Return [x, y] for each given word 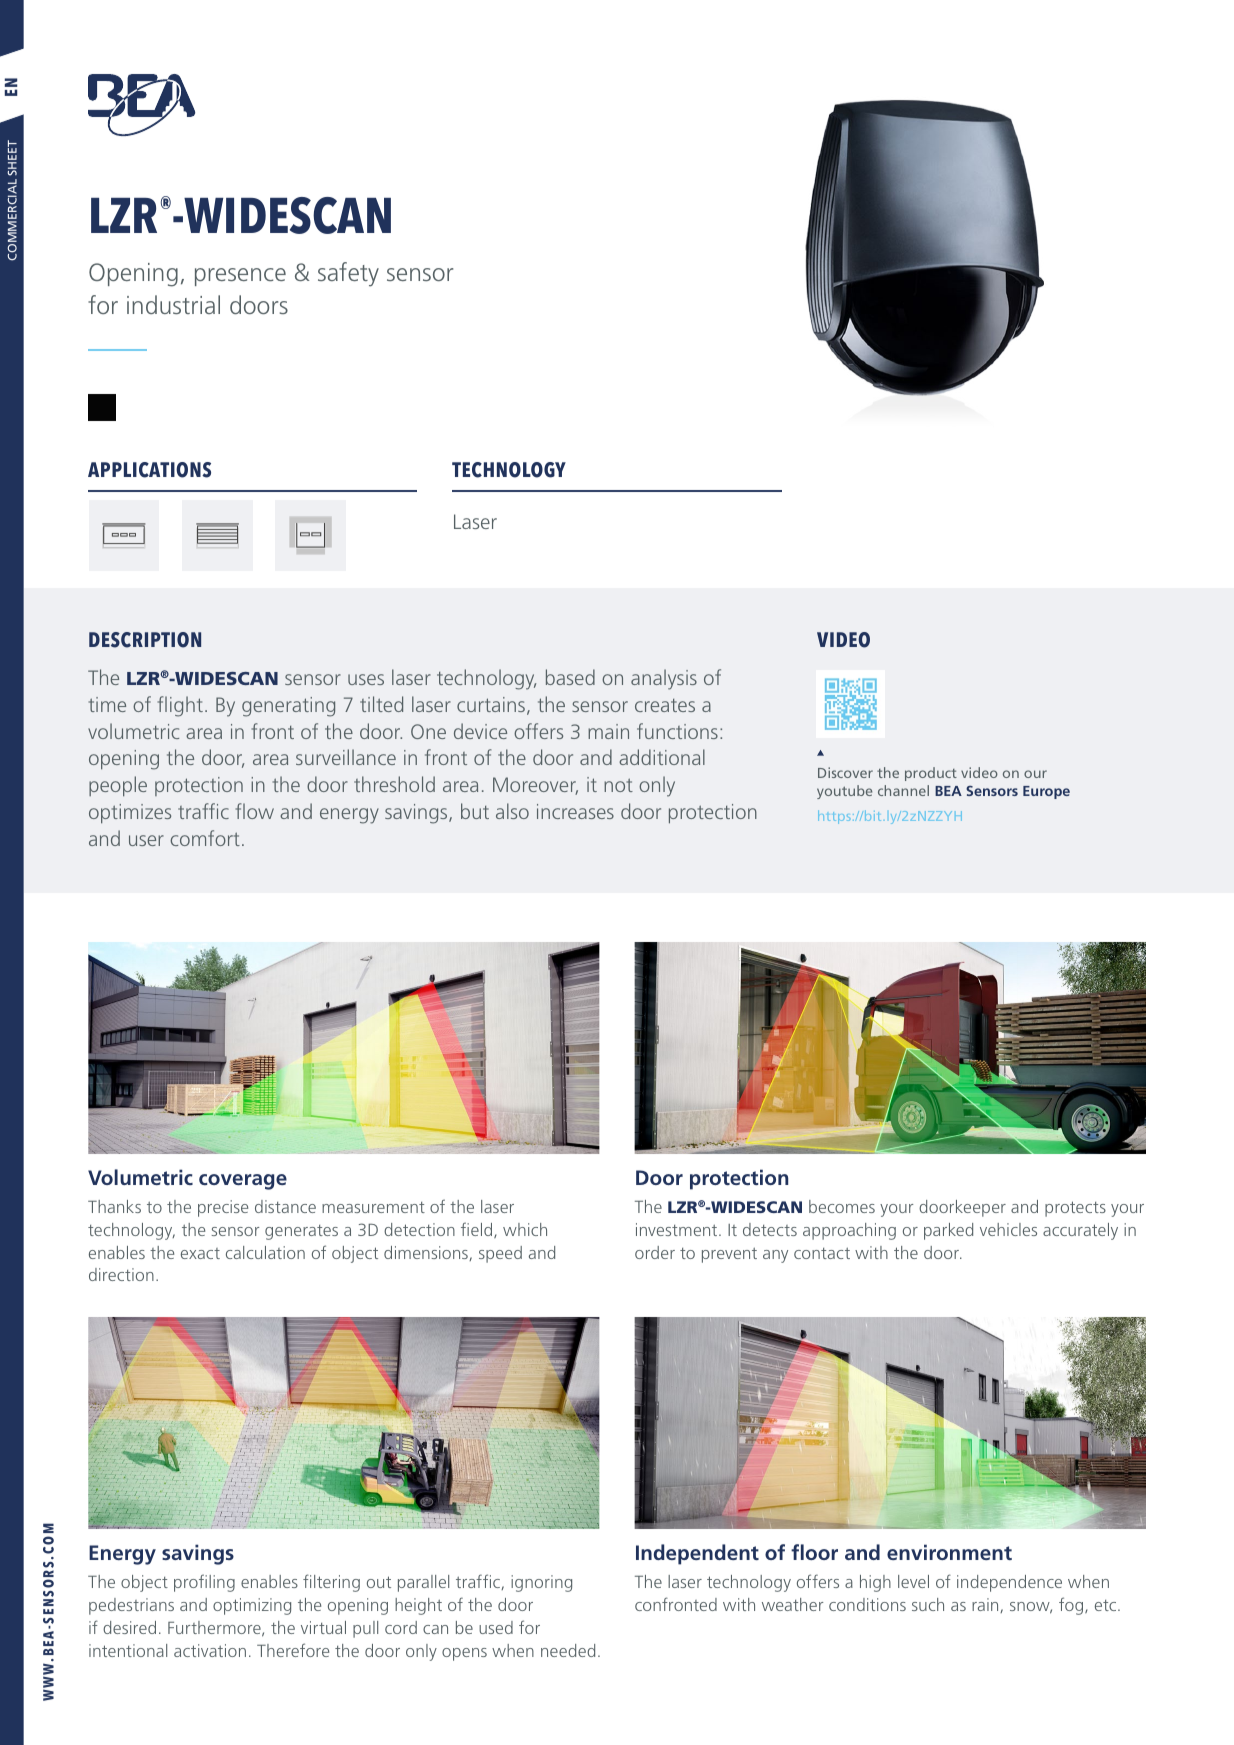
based [570, 677]
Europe [1046, 792]
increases [575, 811]
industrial [173, 304]
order [655, 1252]
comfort [205, 838]
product [931, 774]
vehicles [1008, 1229]
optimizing [252, 1606]
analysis [664, 679]
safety [348, 274]
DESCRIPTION [145, 640]
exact [200, 1253]
